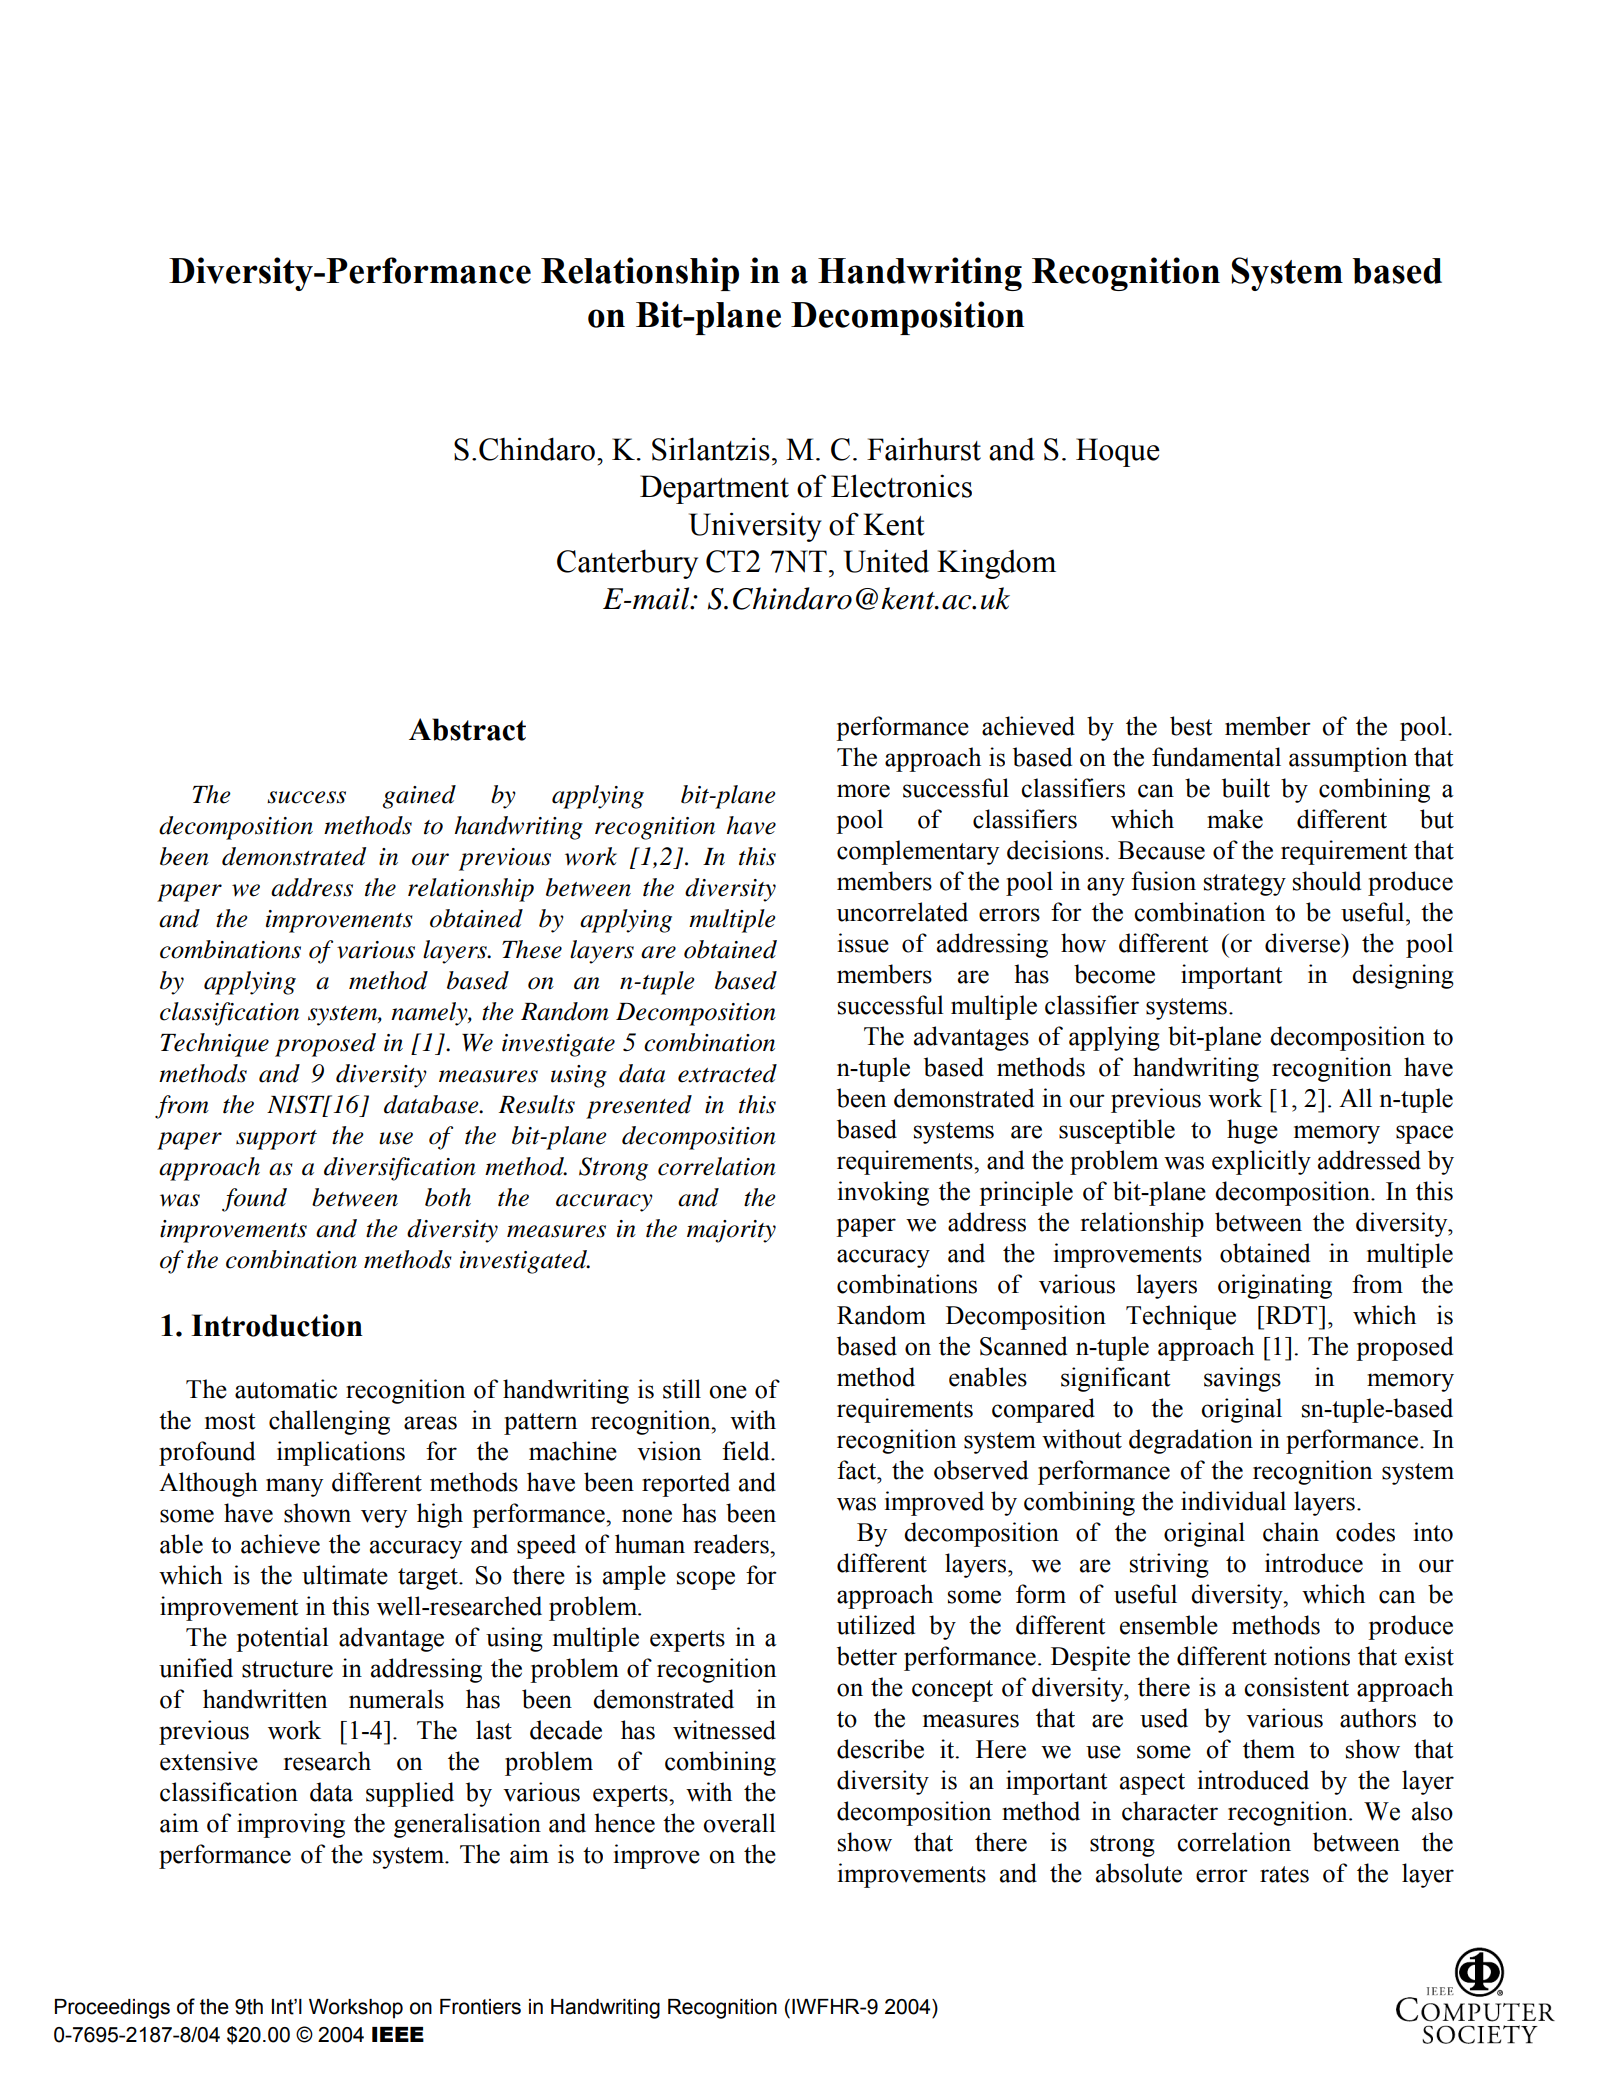 The width and height of the screenshot is (1613, 2088). Describe the element at coordinates (739, 1823) in the screenshot. I see `overall` at that location.
